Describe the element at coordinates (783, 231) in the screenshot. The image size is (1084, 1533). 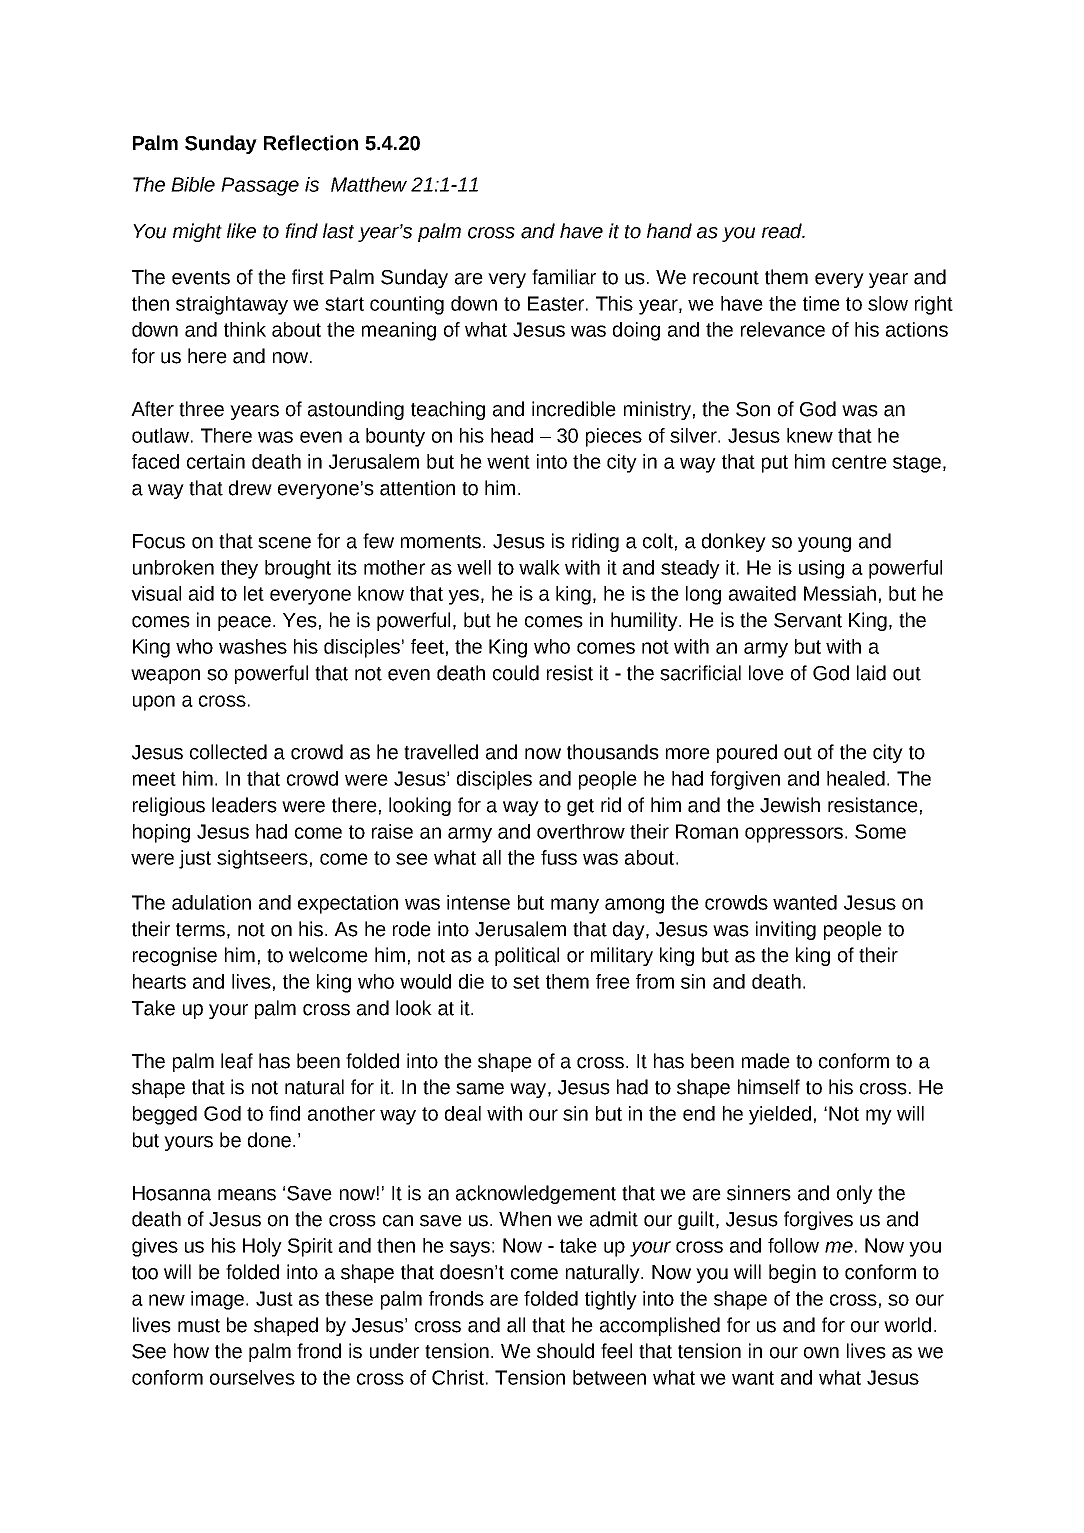
I see `read` at that location.
